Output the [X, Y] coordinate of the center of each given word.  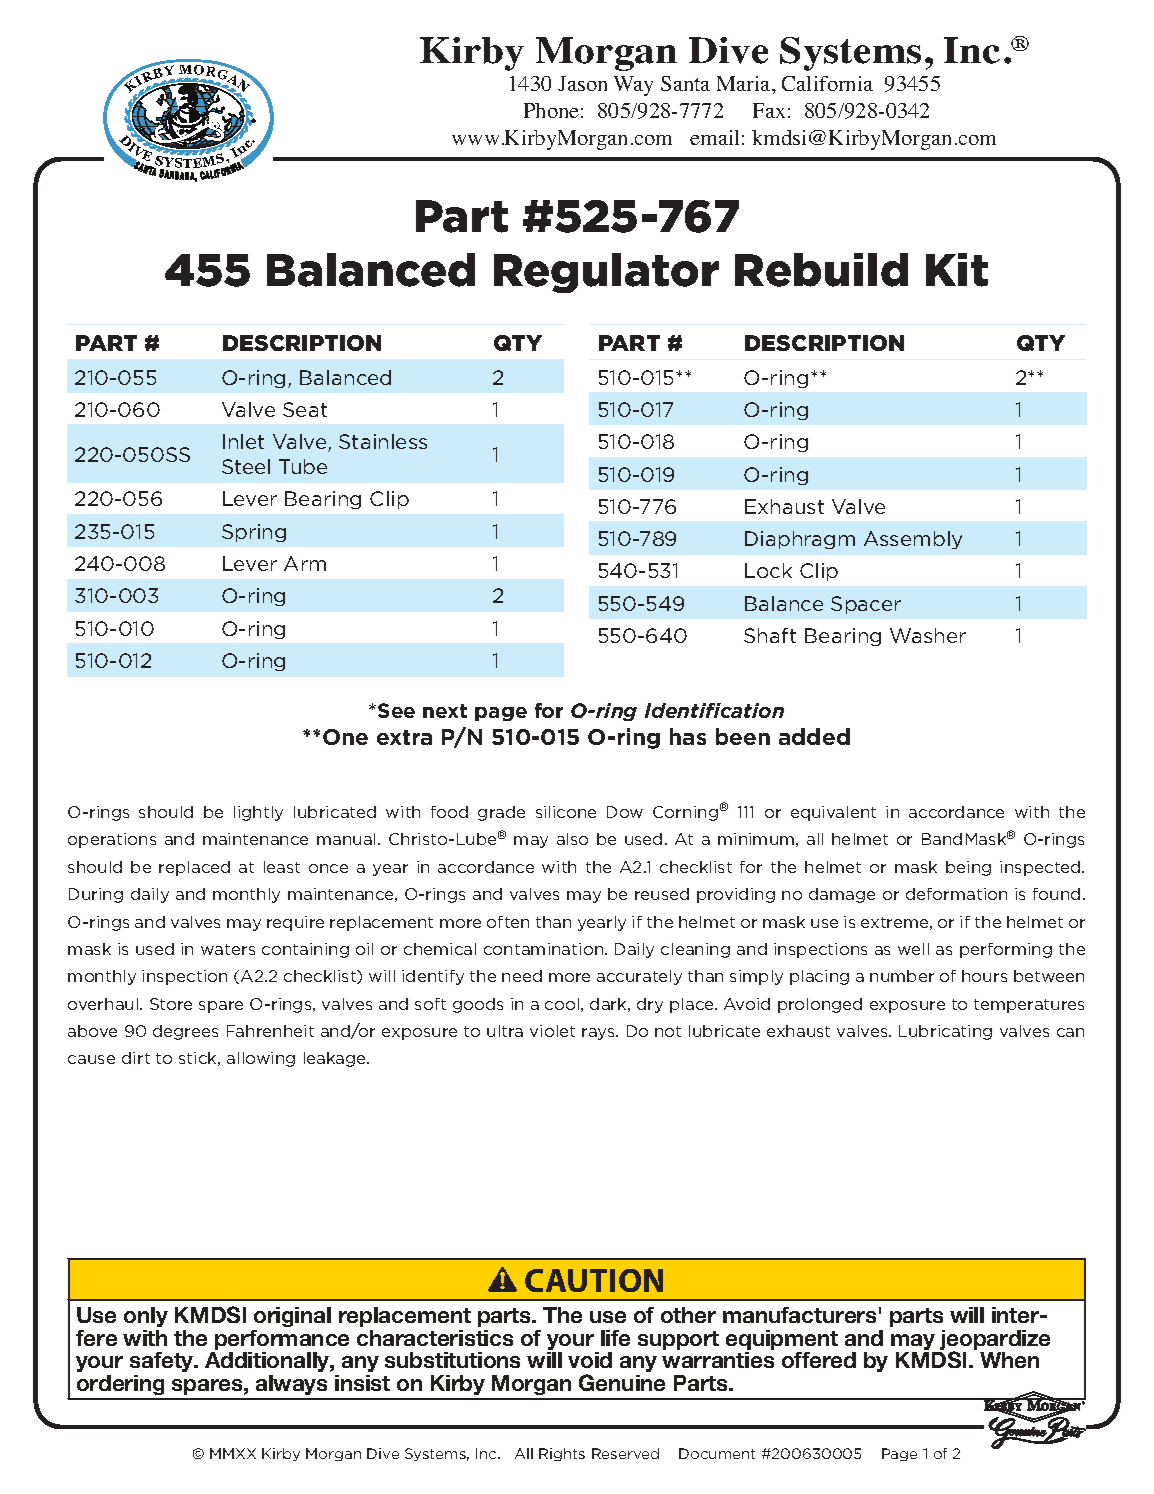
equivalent [833, 813]
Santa [685, 83]
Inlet [243, 441]
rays [599, 1034]
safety [163, 1362]
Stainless [383, 441]
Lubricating [945, 1032]
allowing [261, 1059]
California [827, 83]
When [1009, 1360]
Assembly [913, 540]
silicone [566, 812]
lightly [258, 813]
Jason [582, 83]
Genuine [622, 1382]
